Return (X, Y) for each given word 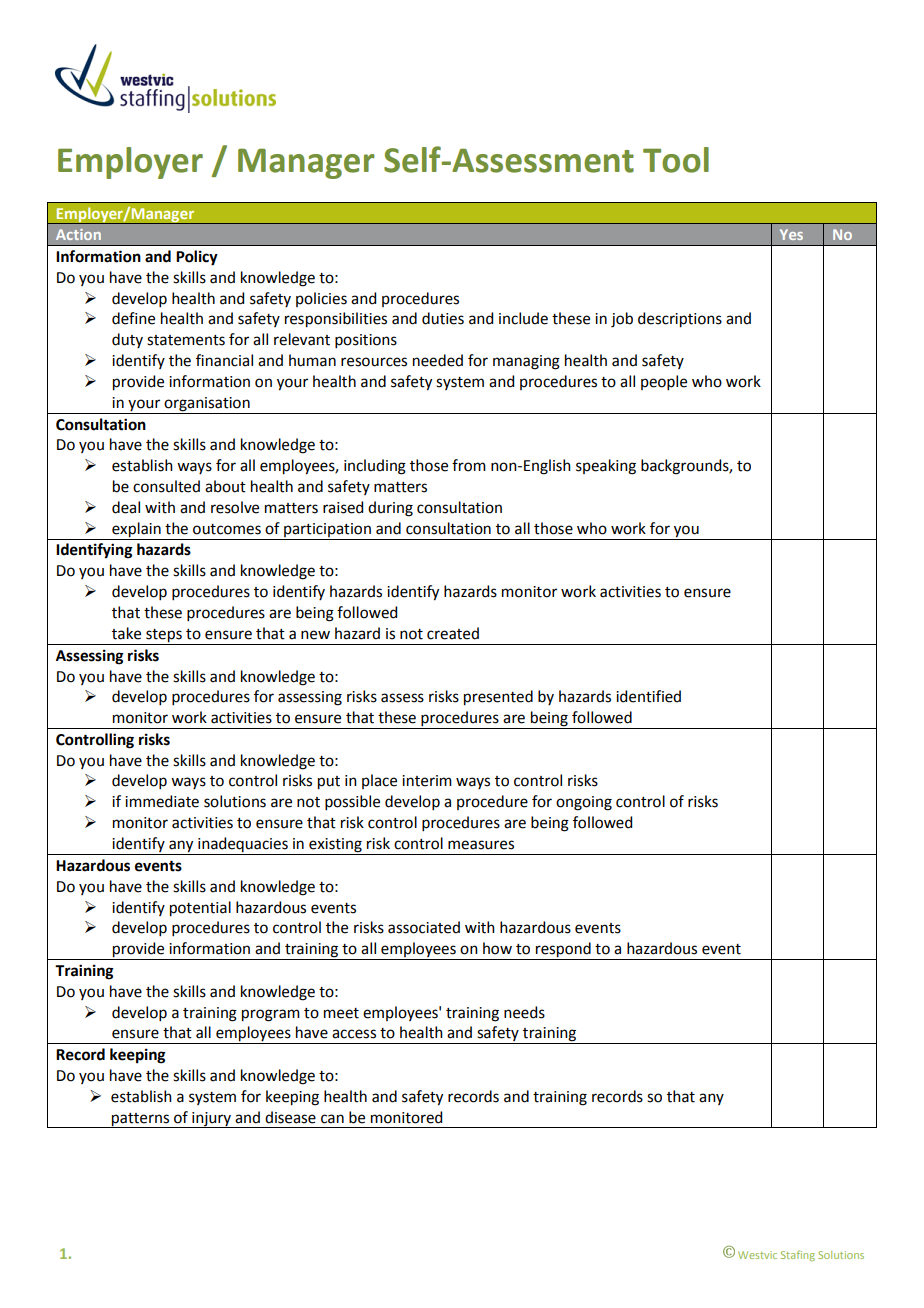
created (453, 633)
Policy (197, 258)
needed (438, 360)
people (664, 382)
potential (200, 909)
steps (164, 636)
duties (443, 318)
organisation (207, 404)
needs (524, 1012)
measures (481, 845)
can (332, 1119)
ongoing (584, 803)
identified (648, 696)
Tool (676, 160)
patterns (141, 1120)
